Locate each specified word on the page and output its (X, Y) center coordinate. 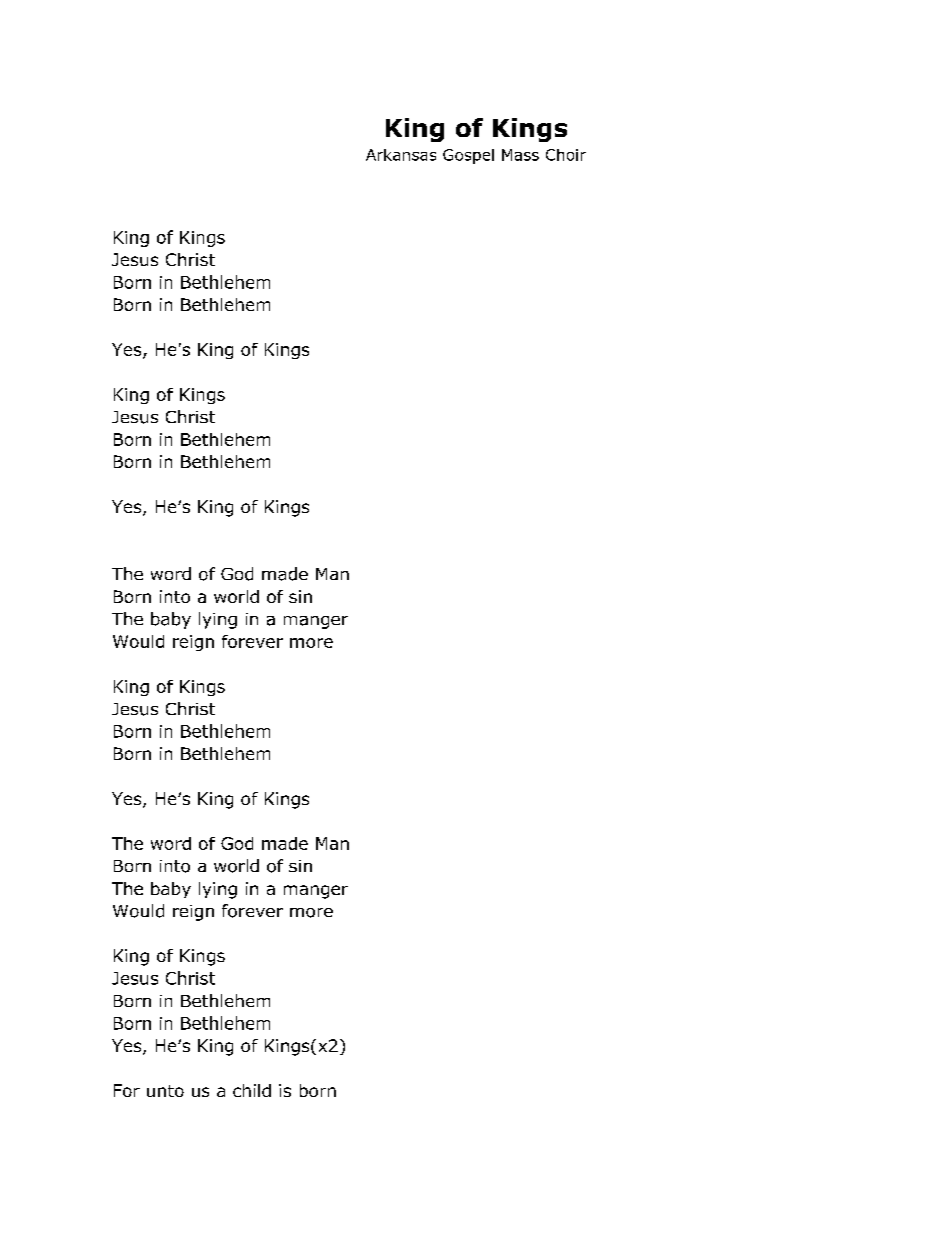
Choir (566, 155)
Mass (520, 155)
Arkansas (401, 155)
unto (165, 1091)
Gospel (468, 156)
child (252, 1090)
